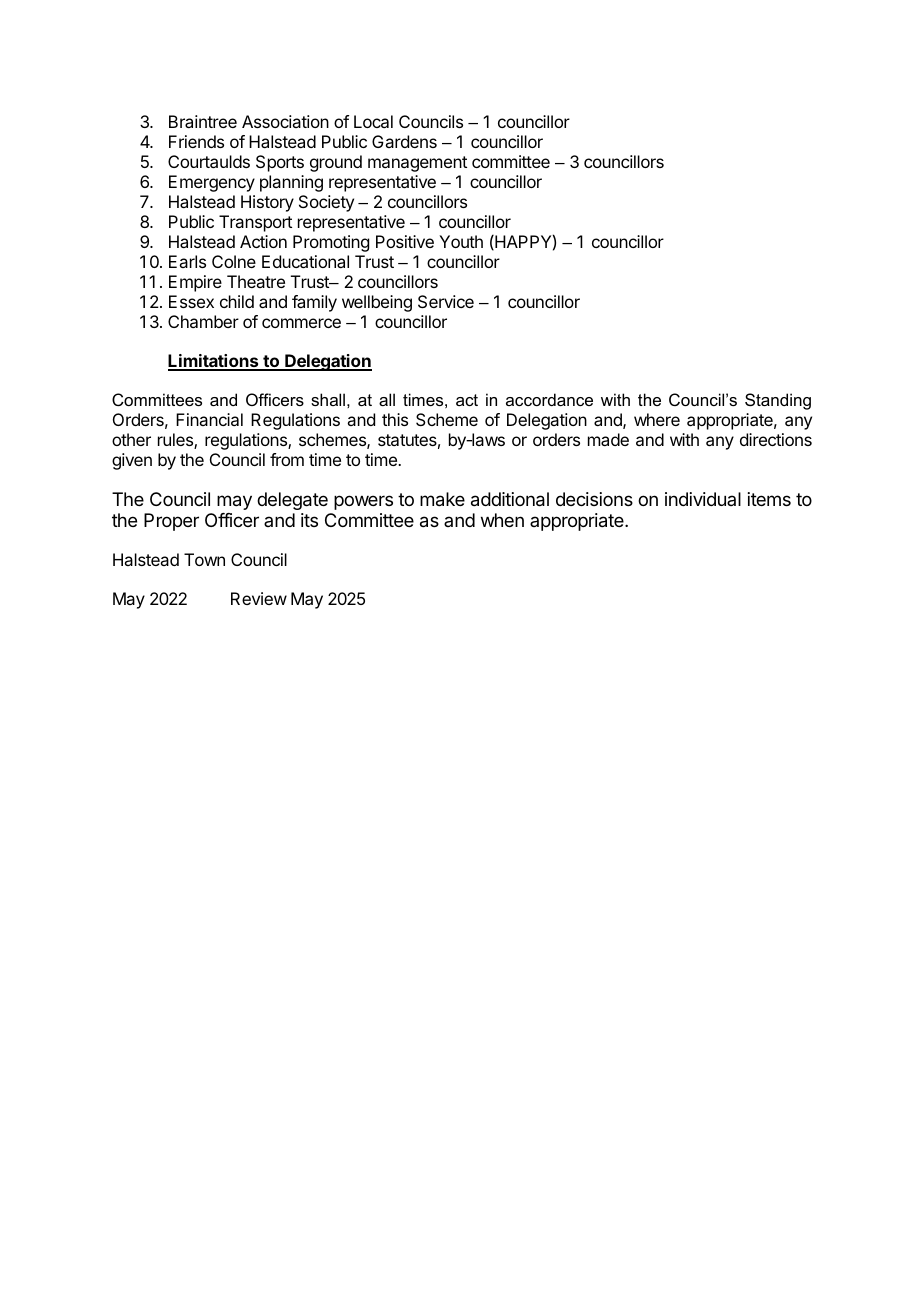 Image resolution: width=924 pixels, height=1308 pixels. What do you see at coordinates (404, 141) in the screenshot?
I see `Gardens` at bounding box center [404, 141].
